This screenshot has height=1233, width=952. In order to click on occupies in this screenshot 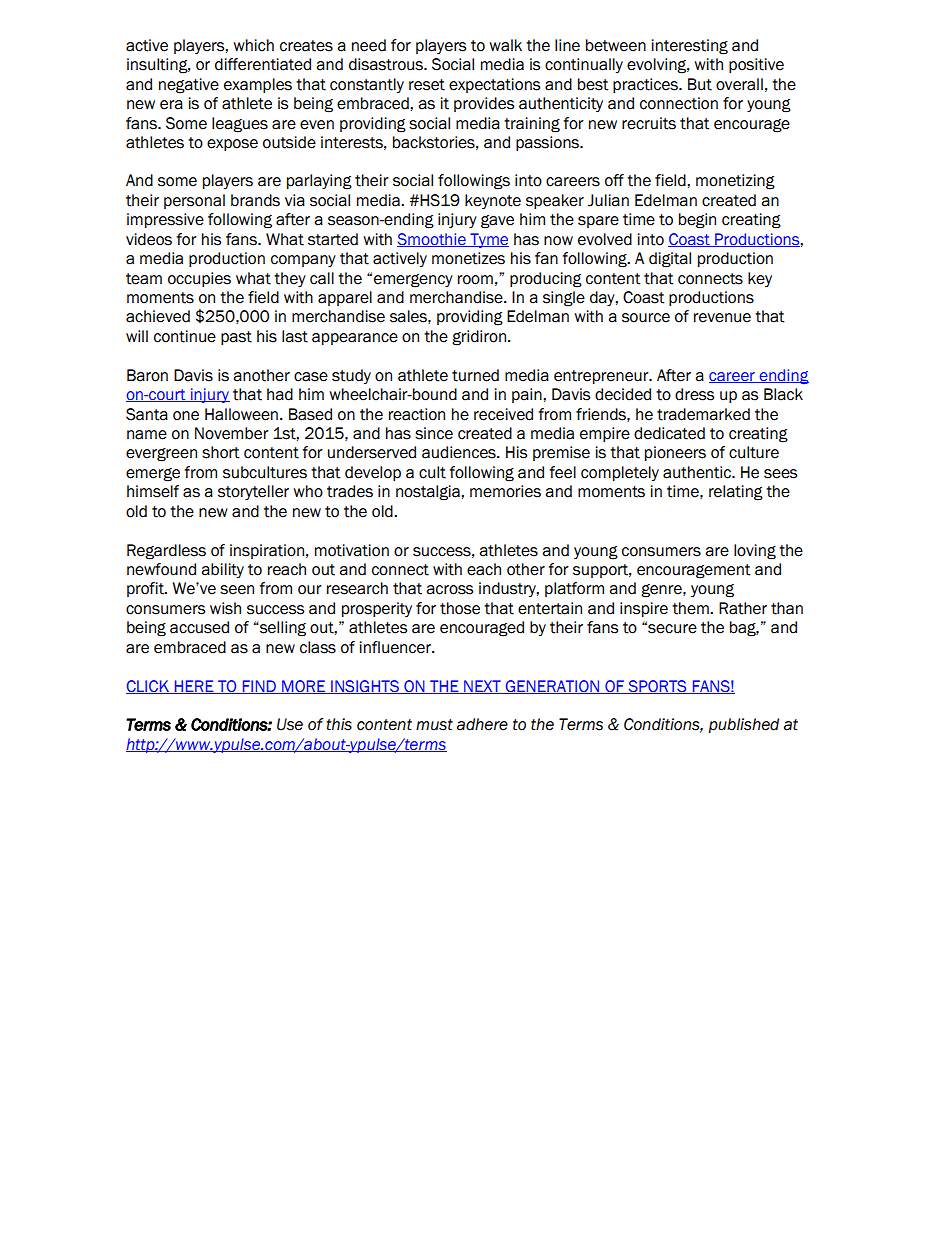, I will do `click(199, 279)`.
